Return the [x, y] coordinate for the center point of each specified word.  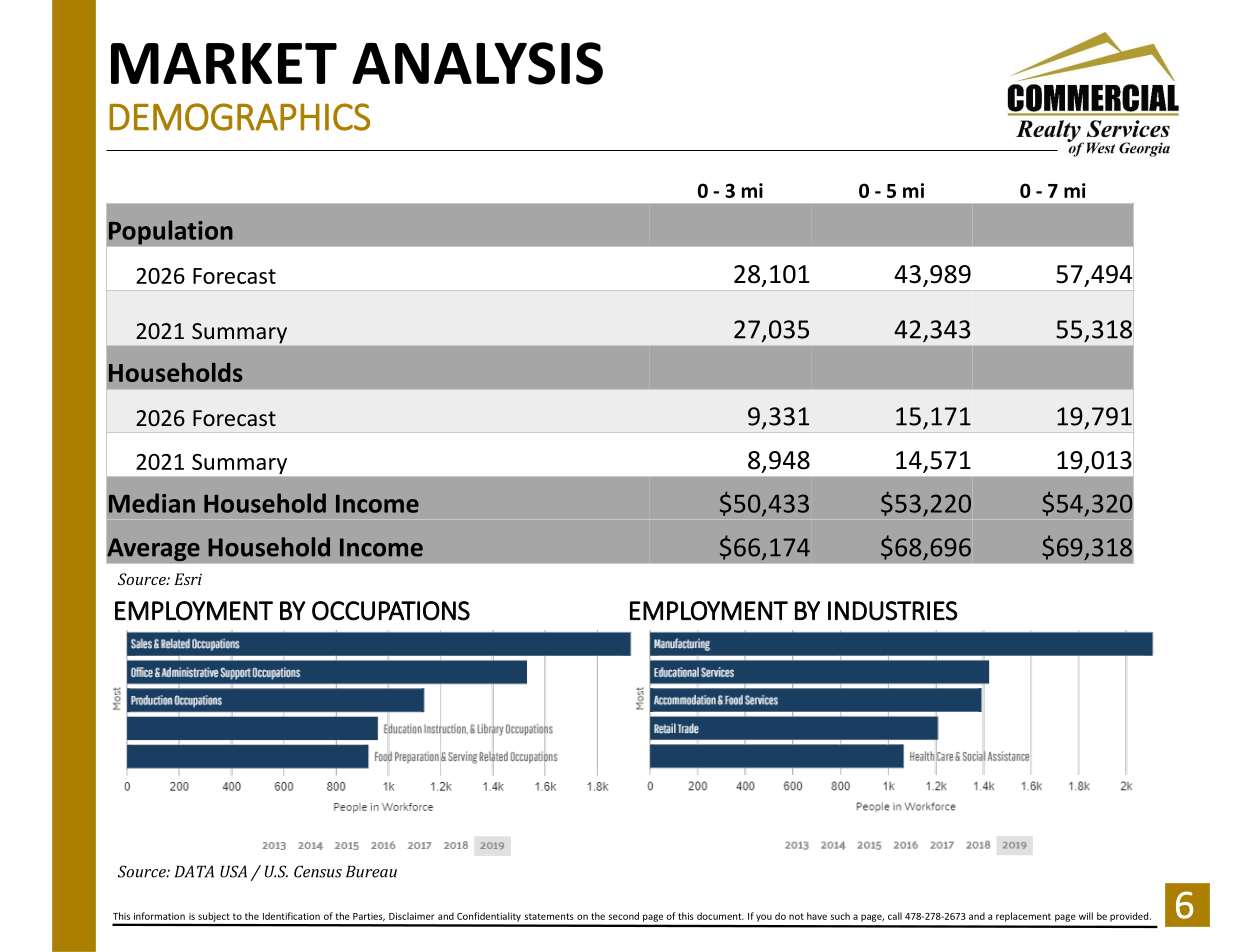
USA [233, 871]
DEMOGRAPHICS [239, 117]
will [1086, 916]
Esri [188, 579]
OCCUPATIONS [391, 611]
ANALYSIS [477, 63]
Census [318, 871]
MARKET [224, 63]
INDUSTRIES [893, 611]
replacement [1023, 917]
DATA [194, 871]
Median [152, 503]
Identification [291, 916]
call [895, 916]
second [624, 916]
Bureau [371, 872]
